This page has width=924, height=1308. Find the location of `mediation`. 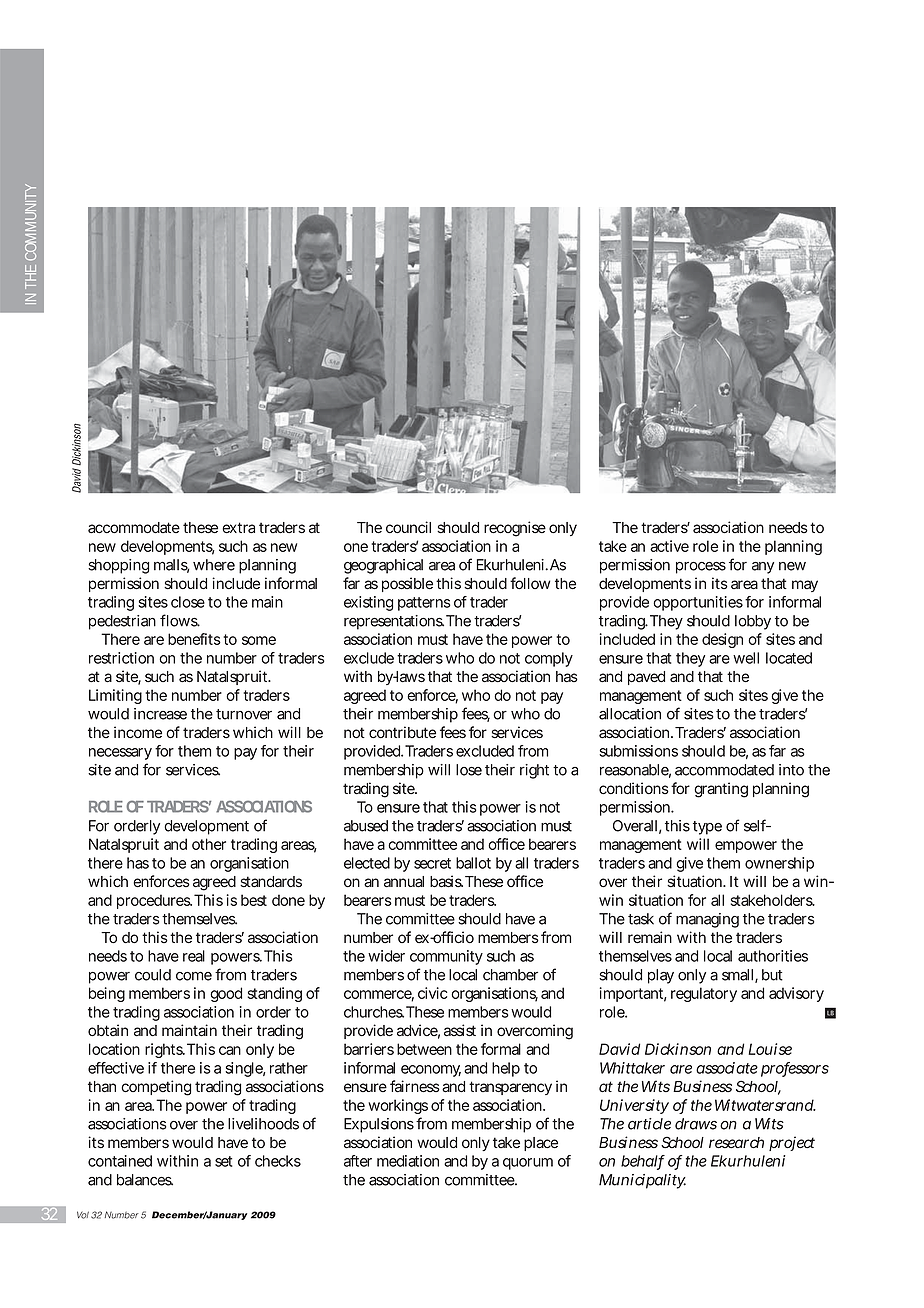

mediation is located at coordinates (408, 1161).
